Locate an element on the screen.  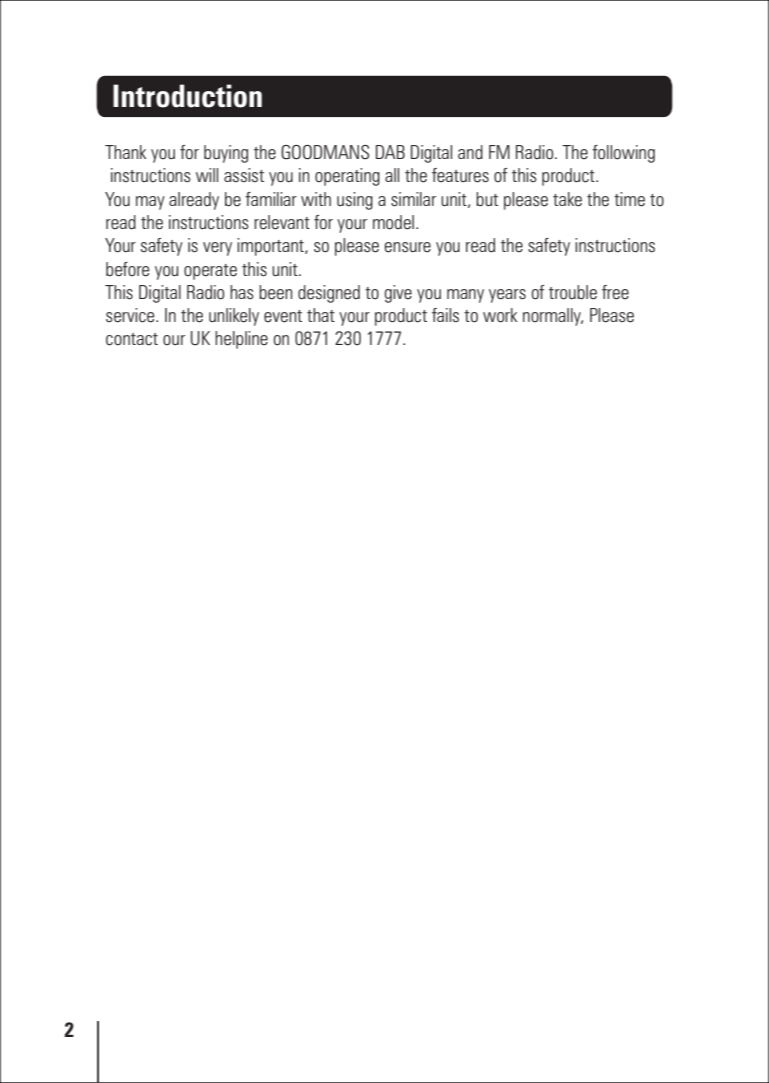
DAB is located at coordinates (390, 152).
